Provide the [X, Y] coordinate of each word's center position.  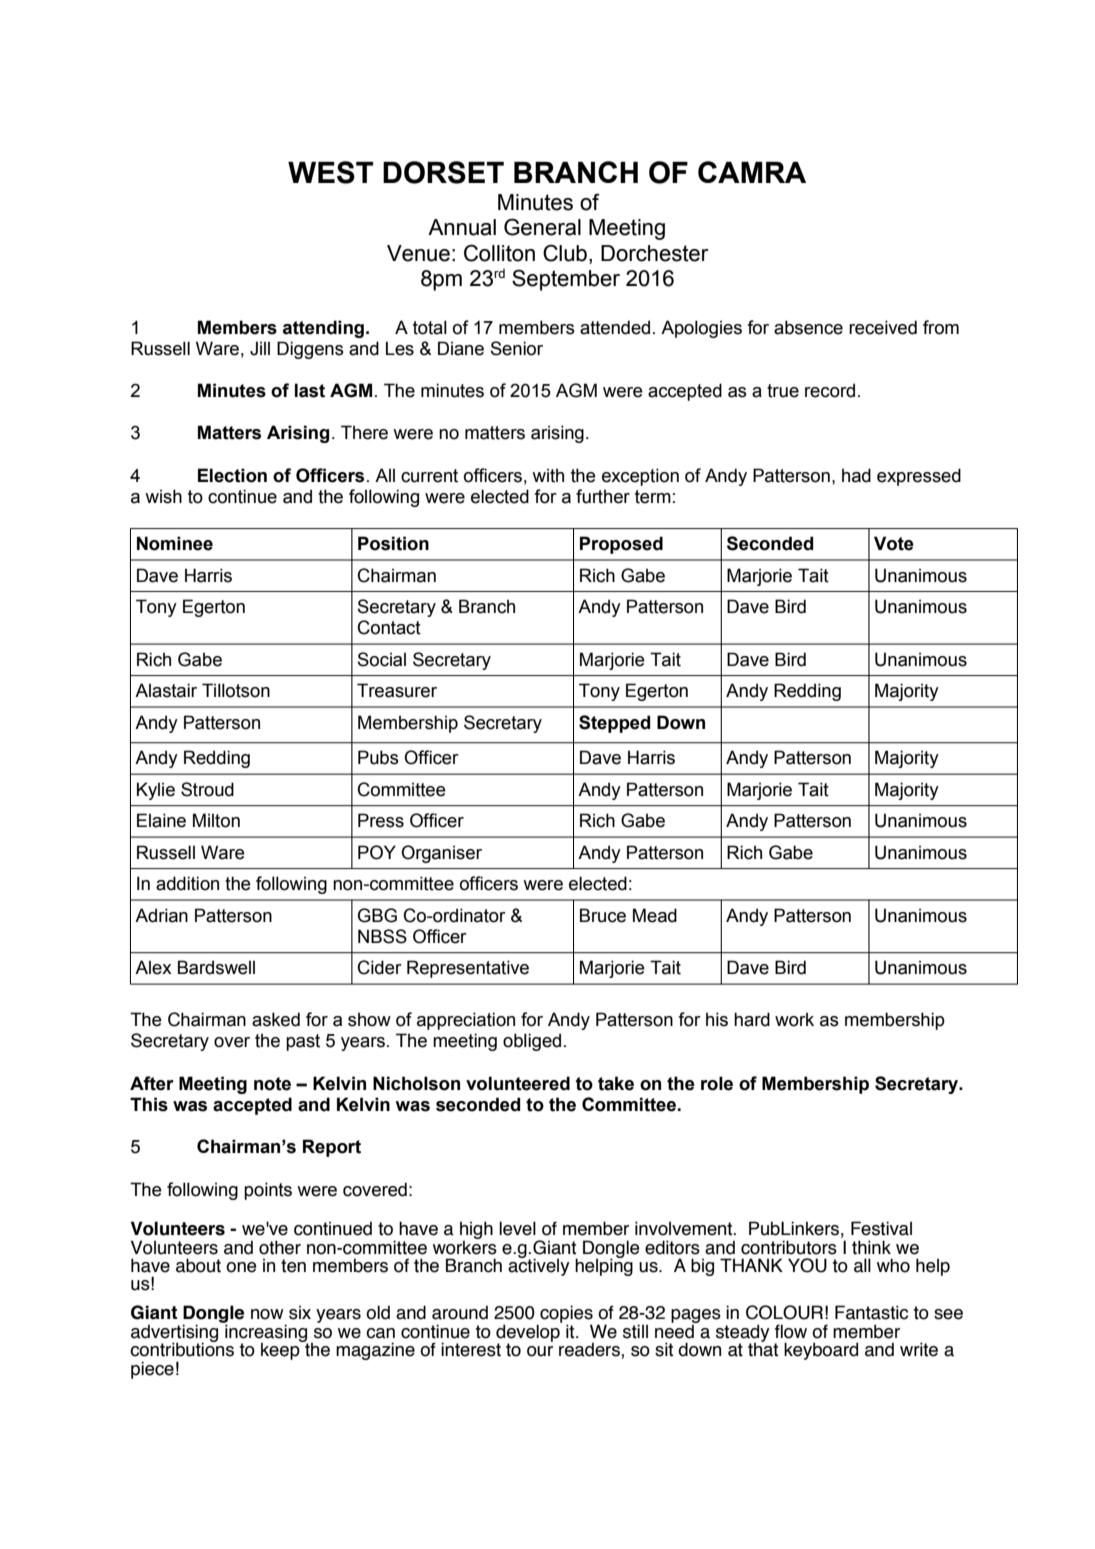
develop [529, 1333]
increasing [265, 1333]
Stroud [207, 789]
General [542, 227]
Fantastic [871, 1312]
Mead [655, 915]
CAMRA [752, 172]
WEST [330, 172]
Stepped [614, 724]
